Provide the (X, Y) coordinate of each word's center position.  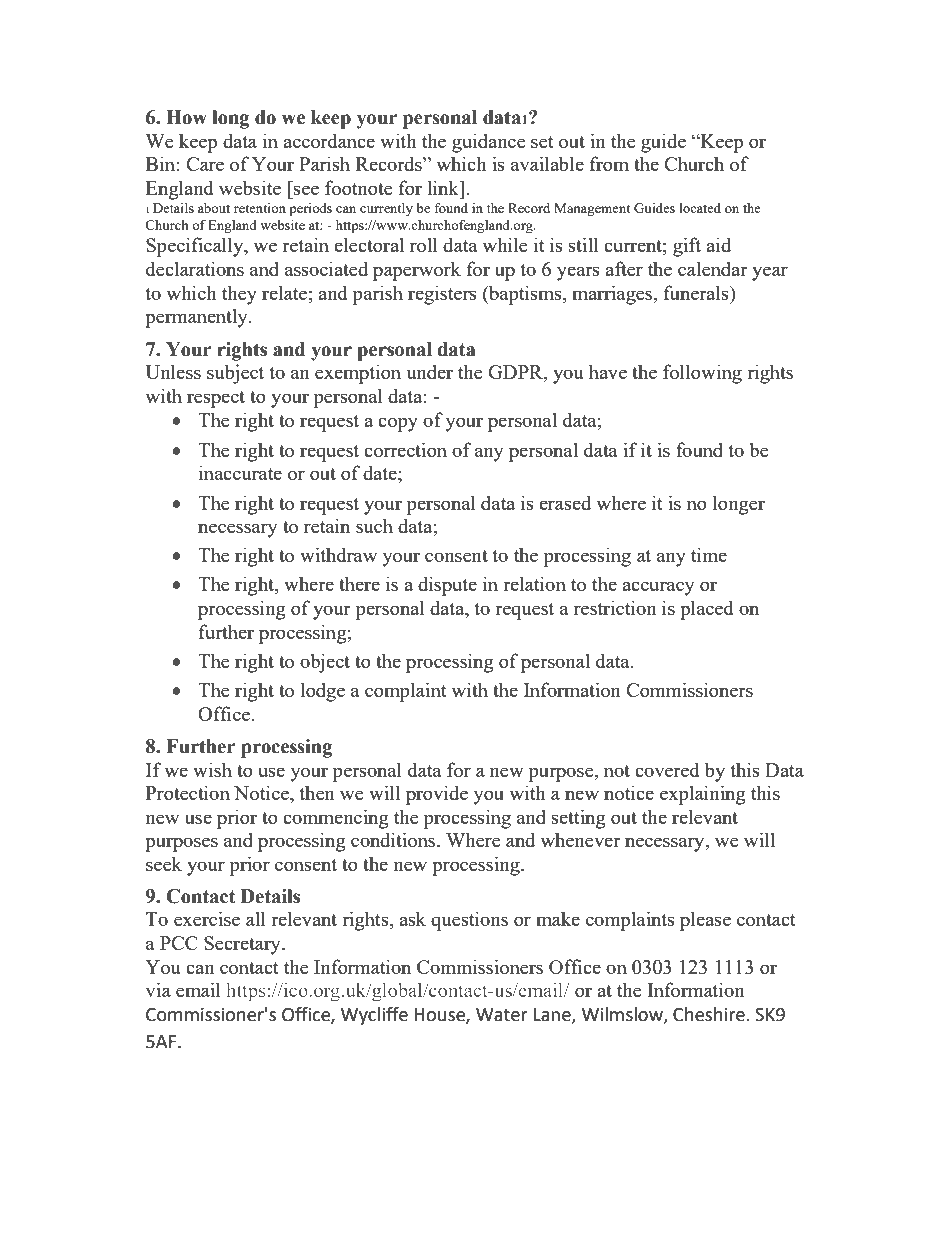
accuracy (658, 588)
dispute (447, 586)
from (609, 163)
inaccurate (240, 472)
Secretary (243, 945)
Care (205, 164)
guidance (489, 143)
